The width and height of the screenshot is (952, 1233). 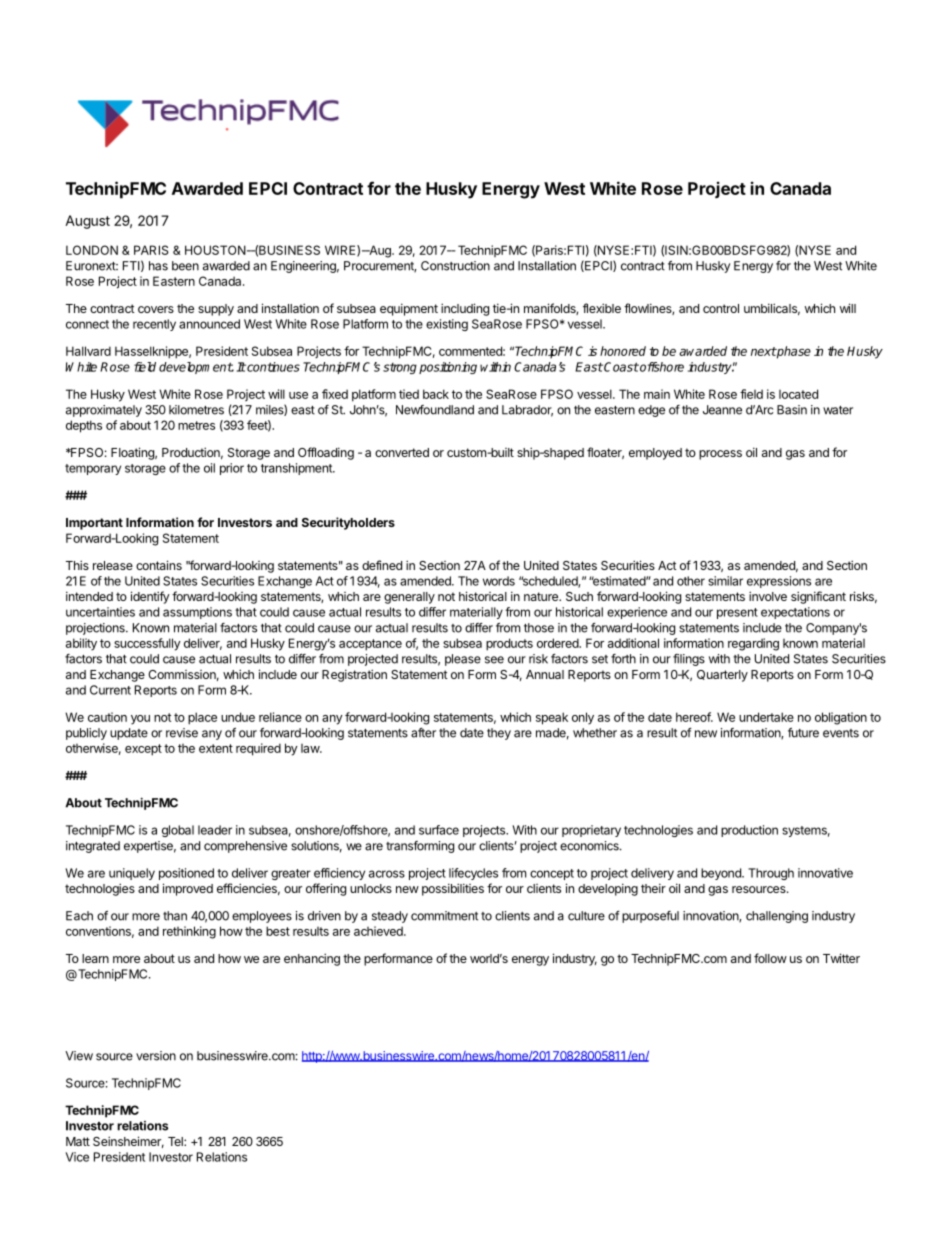 I want to click on please, so click(x=463, y=660).
